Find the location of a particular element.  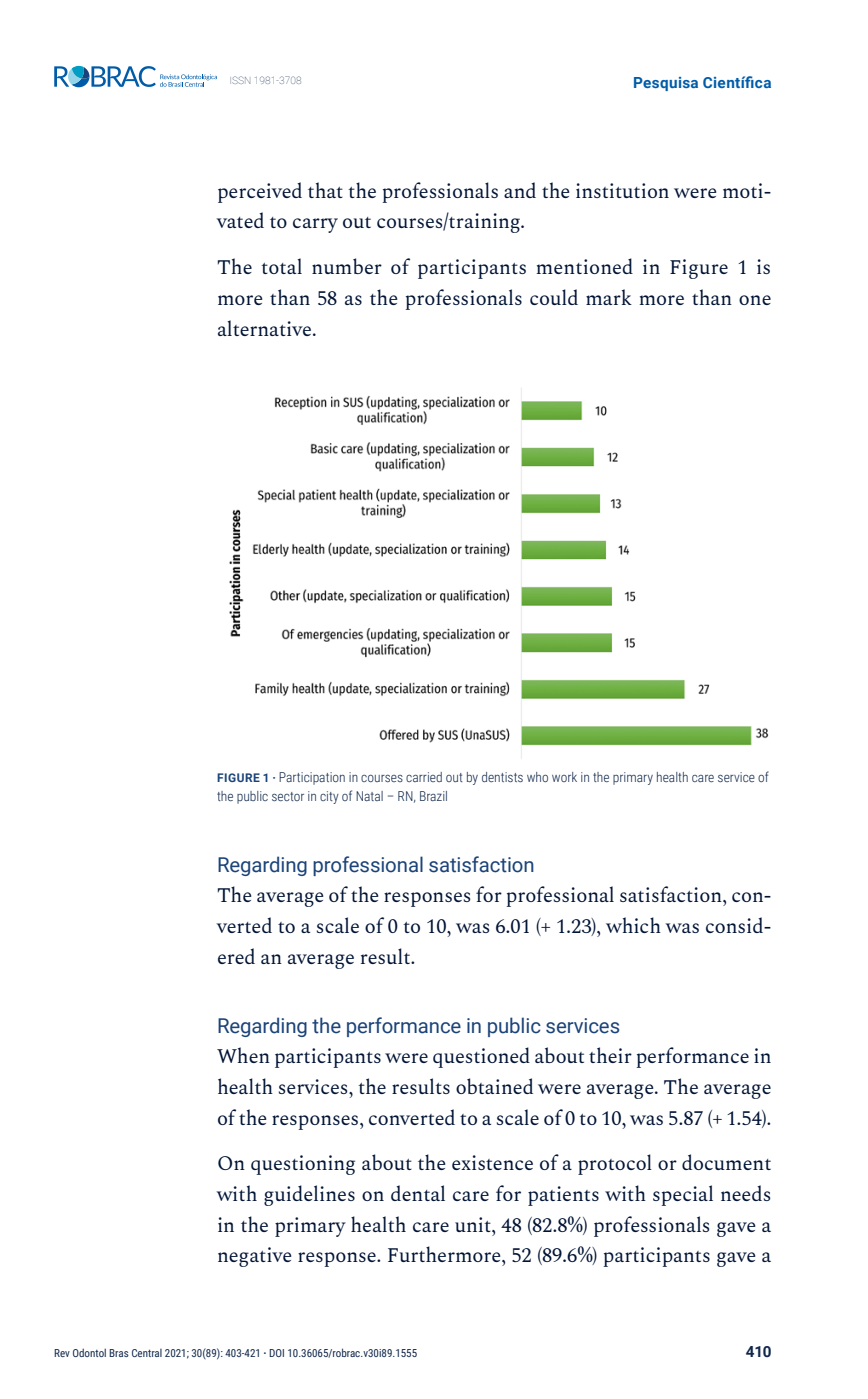

Central is located at coordinates (147, 1353).
